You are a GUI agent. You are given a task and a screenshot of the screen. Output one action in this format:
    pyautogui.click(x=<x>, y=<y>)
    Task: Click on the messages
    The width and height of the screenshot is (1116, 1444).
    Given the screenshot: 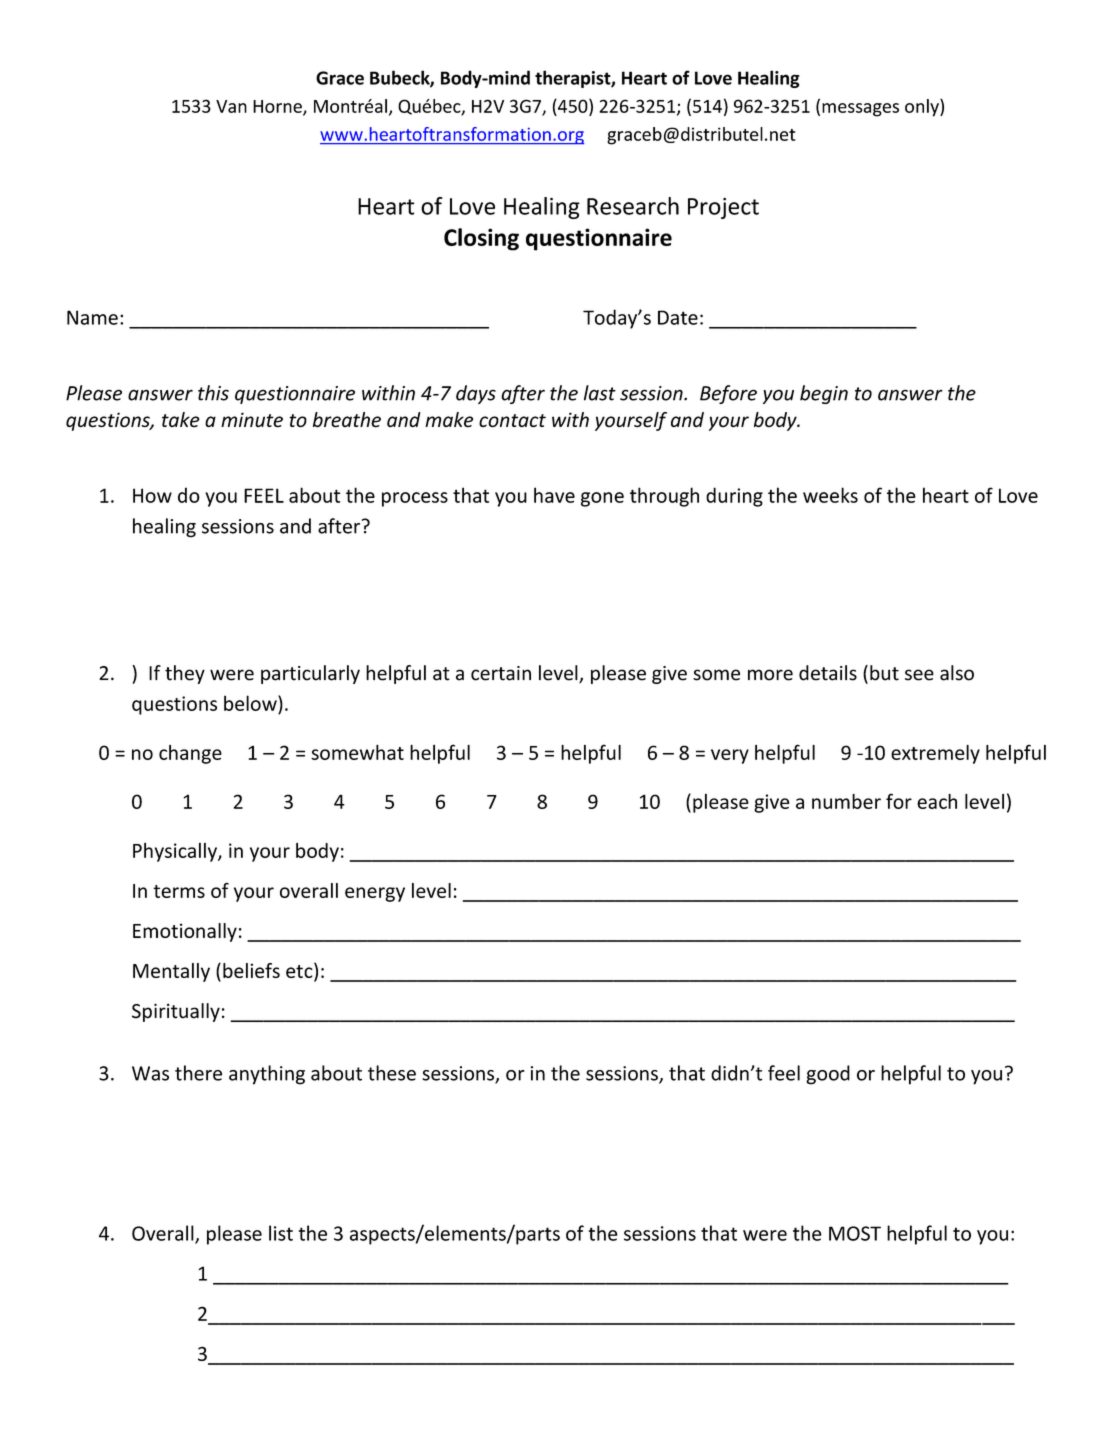 What is the action you would take?
    pyautogui.click(x=860, y=110)
